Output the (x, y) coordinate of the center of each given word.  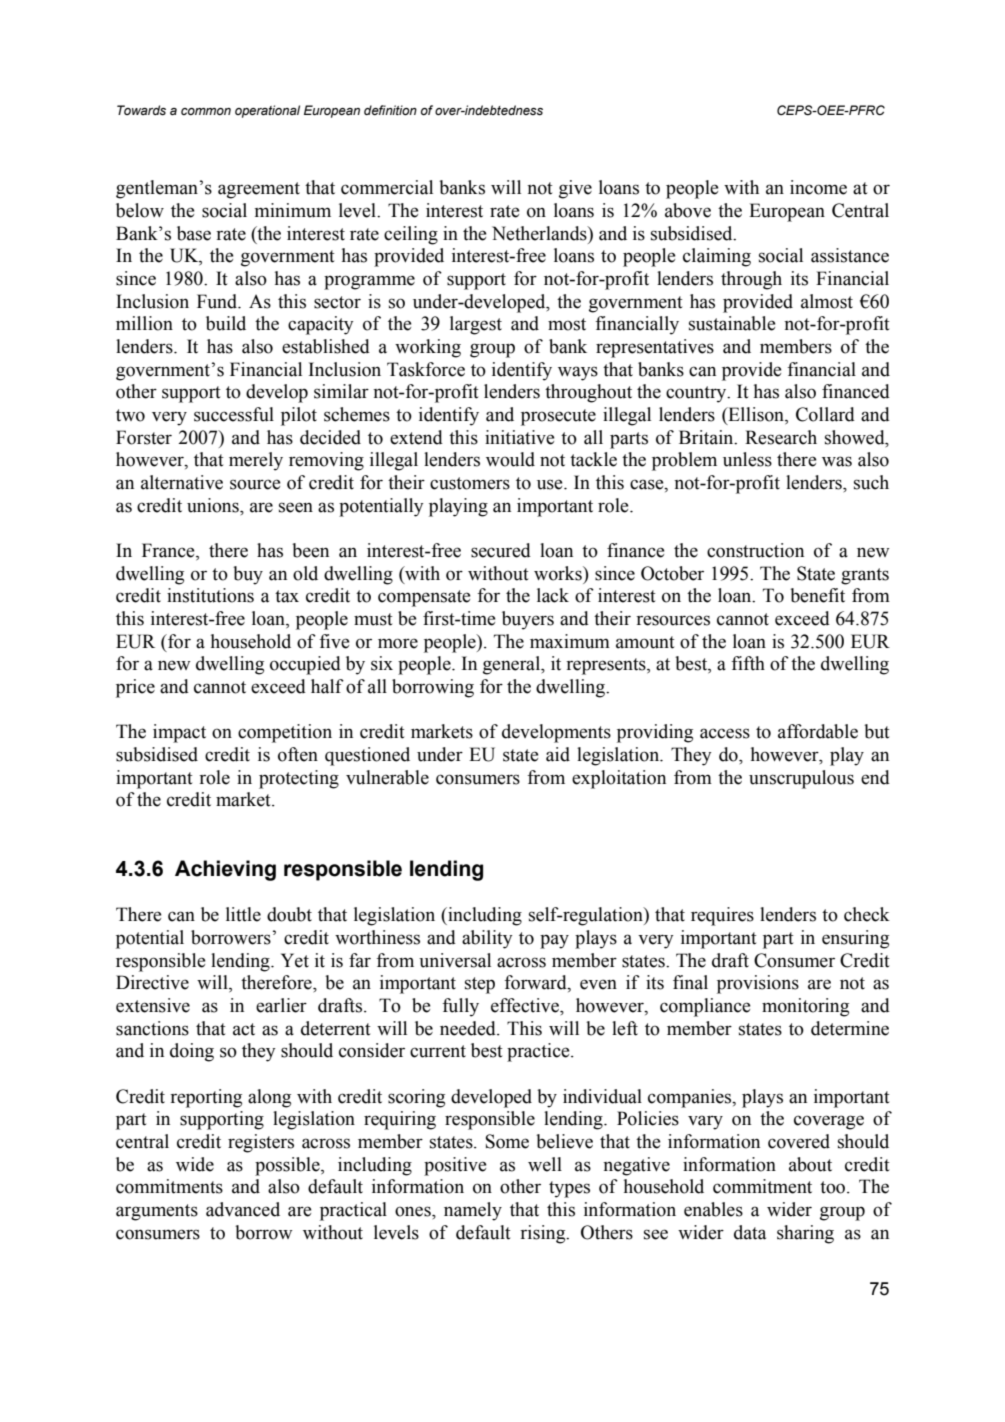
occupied (305, 665)
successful (234, 414)
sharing (805, 1234)
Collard (825, 414)
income (818, 187)
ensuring (855, 939)
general (513, 665)
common (206, 111)
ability (487, 939)
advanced (243, 1209)
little (243, 914)
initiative (520, 437)
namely (473, 1211)
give (575, 189)
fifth (748, 663)
